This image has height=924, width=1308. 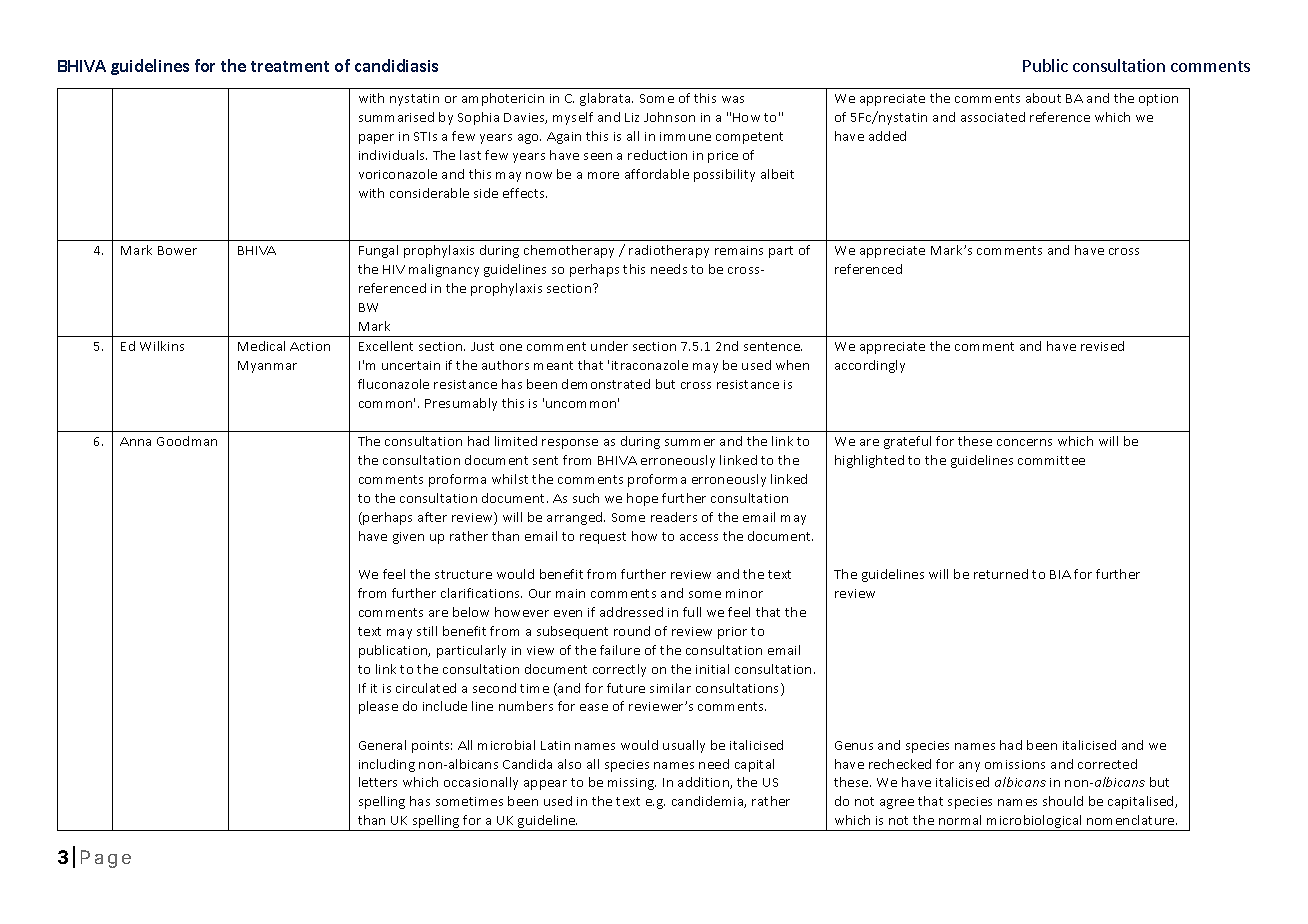 I want to click on treatment, so click(x=290, y=66).
